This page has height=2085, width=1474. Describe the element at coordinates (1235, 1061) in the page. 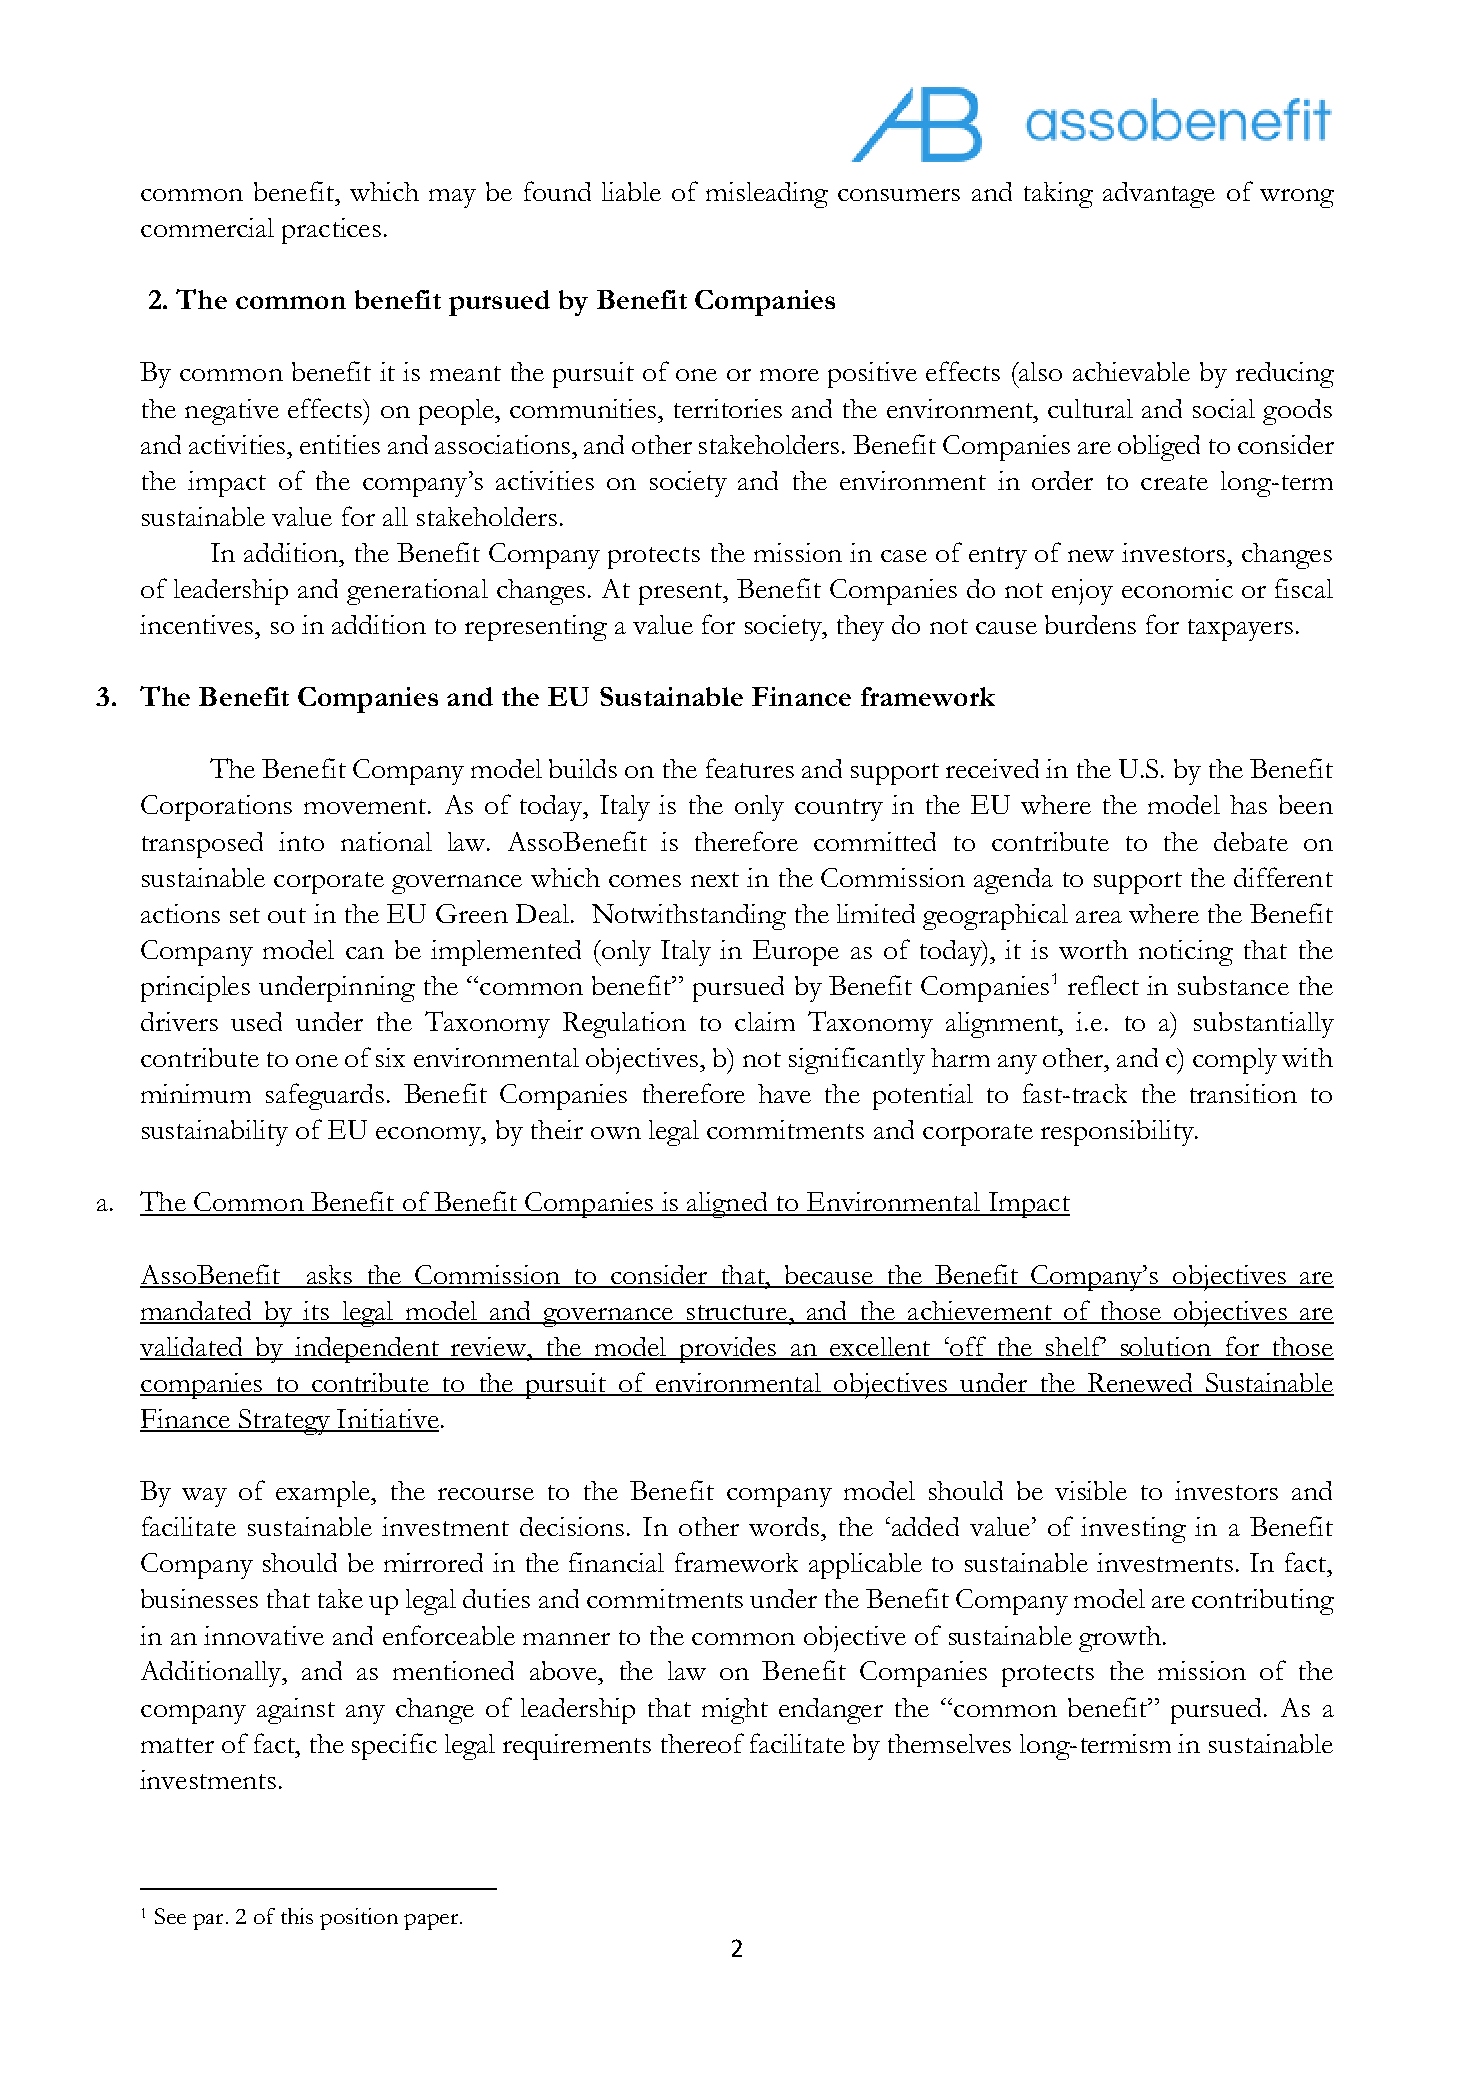

I see `comply` at that location.
